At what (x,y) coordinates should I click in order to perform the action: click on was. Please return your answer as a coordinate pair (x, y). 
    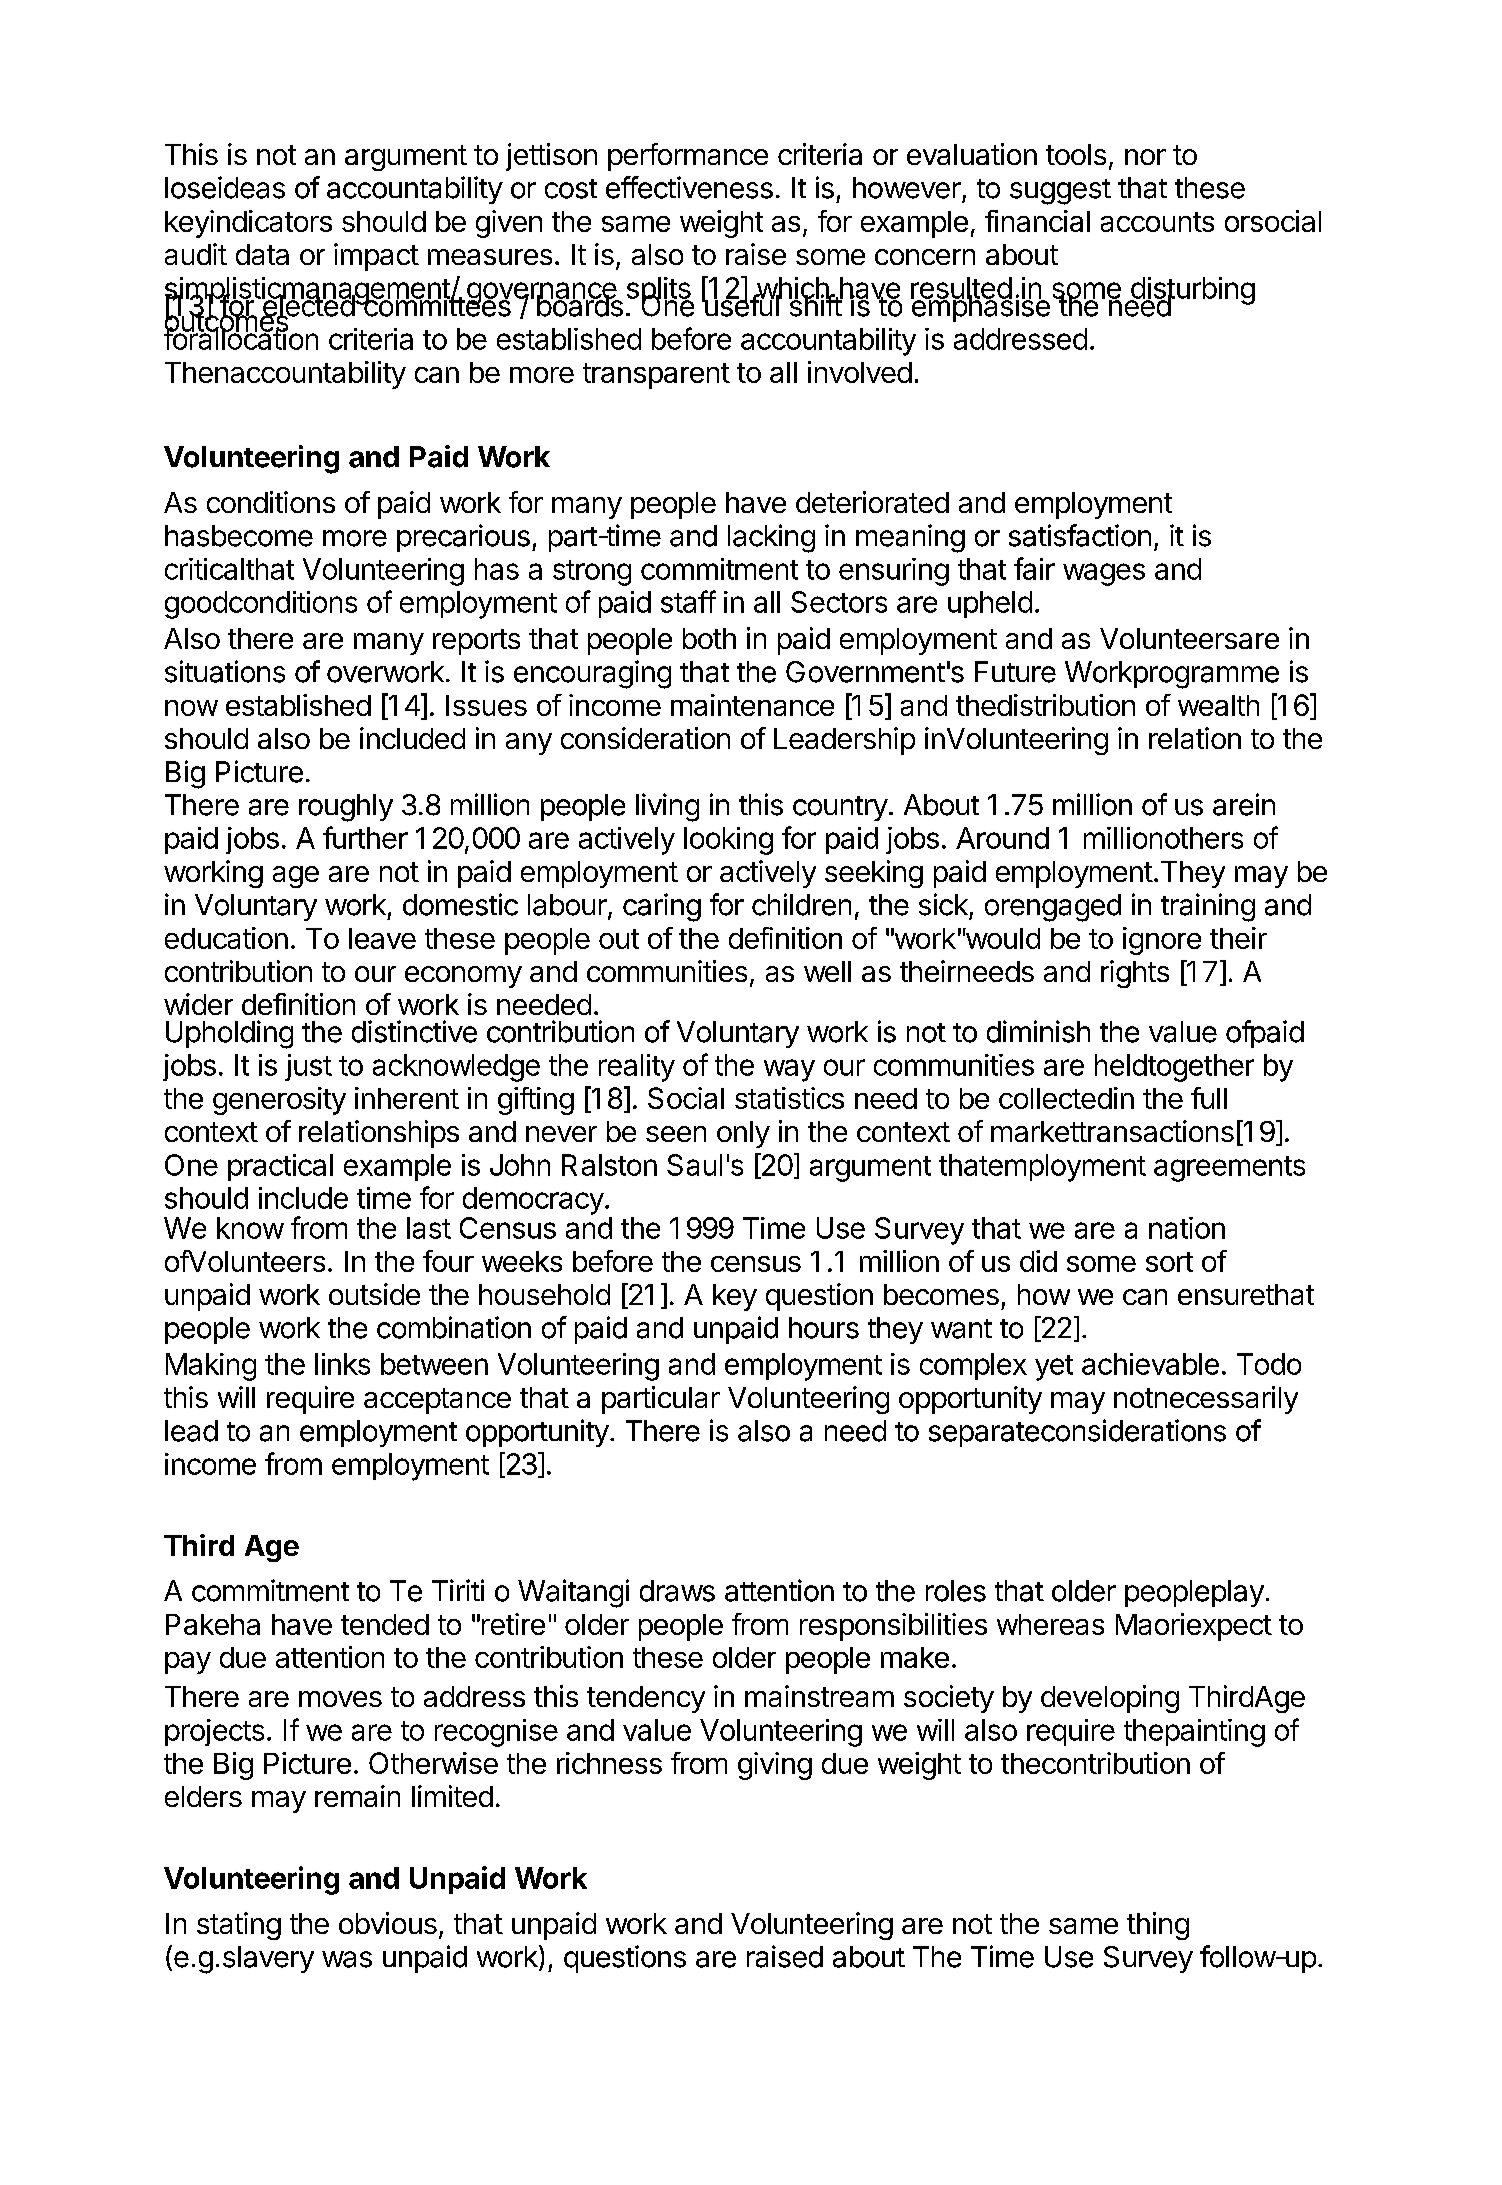
    Looking at the image, I should click on (347, 1959).
